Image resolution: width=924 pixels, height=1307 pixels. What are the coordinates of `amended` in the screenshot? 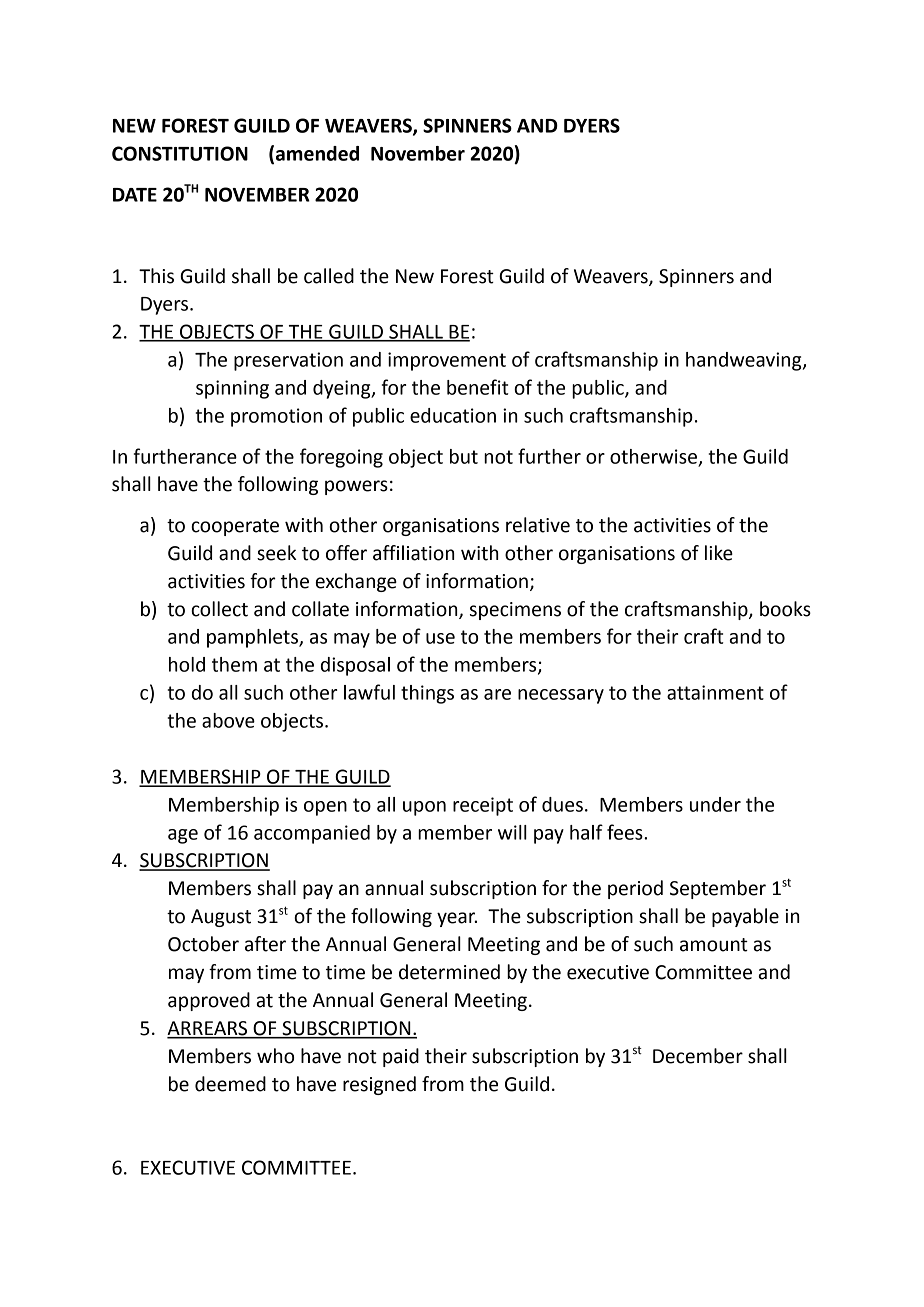 It's located at (317, 153).
